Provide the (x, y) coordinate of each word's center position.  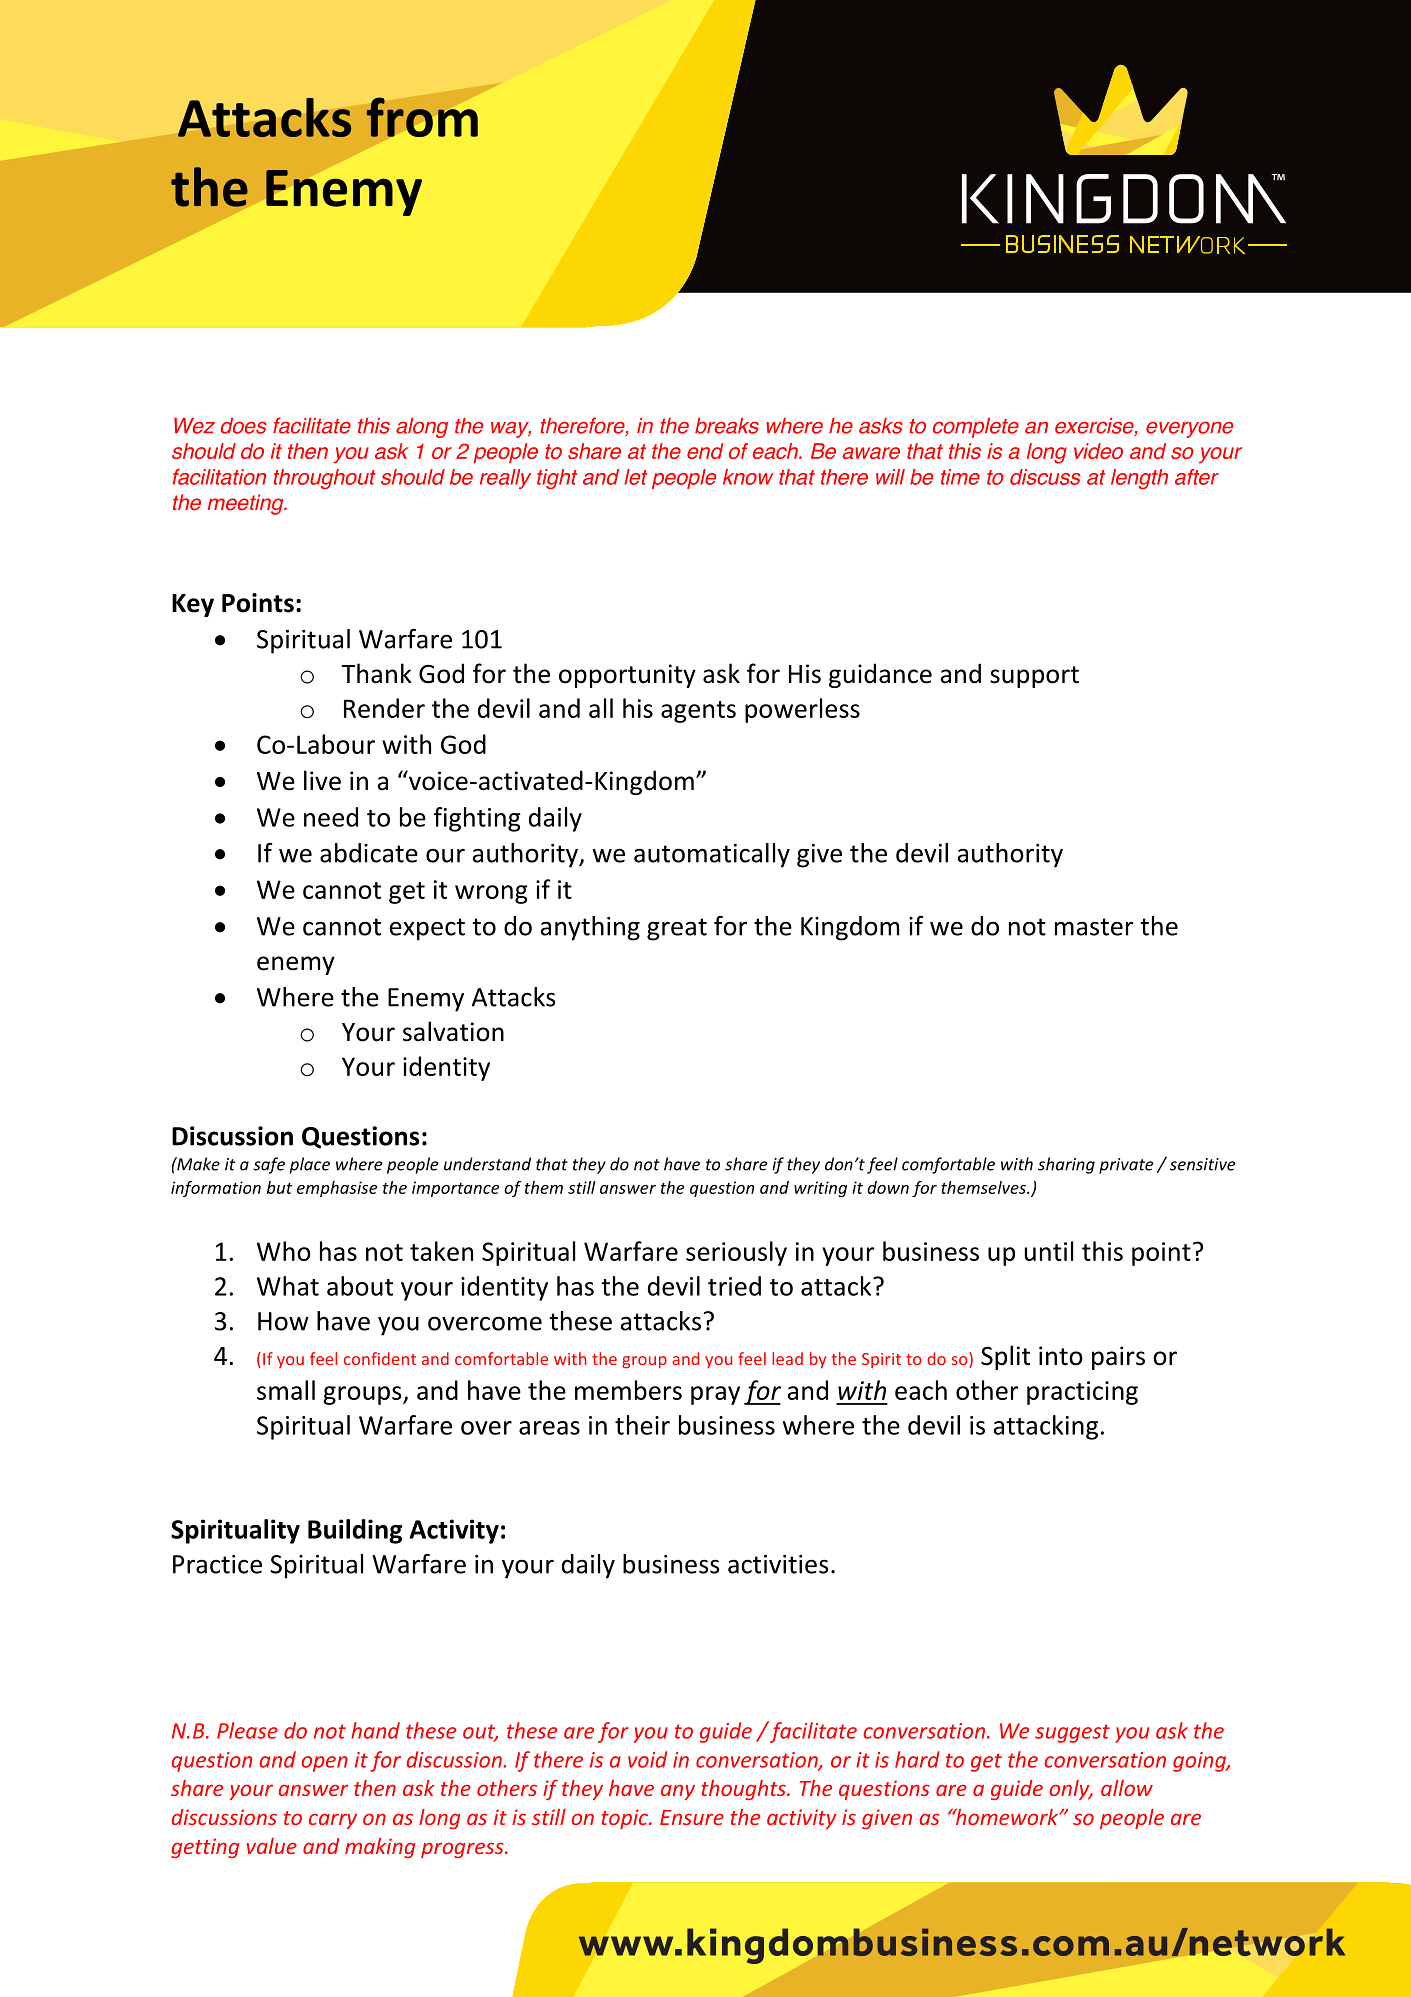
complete (976, 428)
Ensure (692, 1817)
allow (1127, 1788)
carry (333, 1821)
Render (384, 708)
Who (284, 1251)
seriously (736, 1253)
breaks (727, 425)
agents (698, 712)
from (422, 117)
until (1049, 1251)
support (1034, 677)
